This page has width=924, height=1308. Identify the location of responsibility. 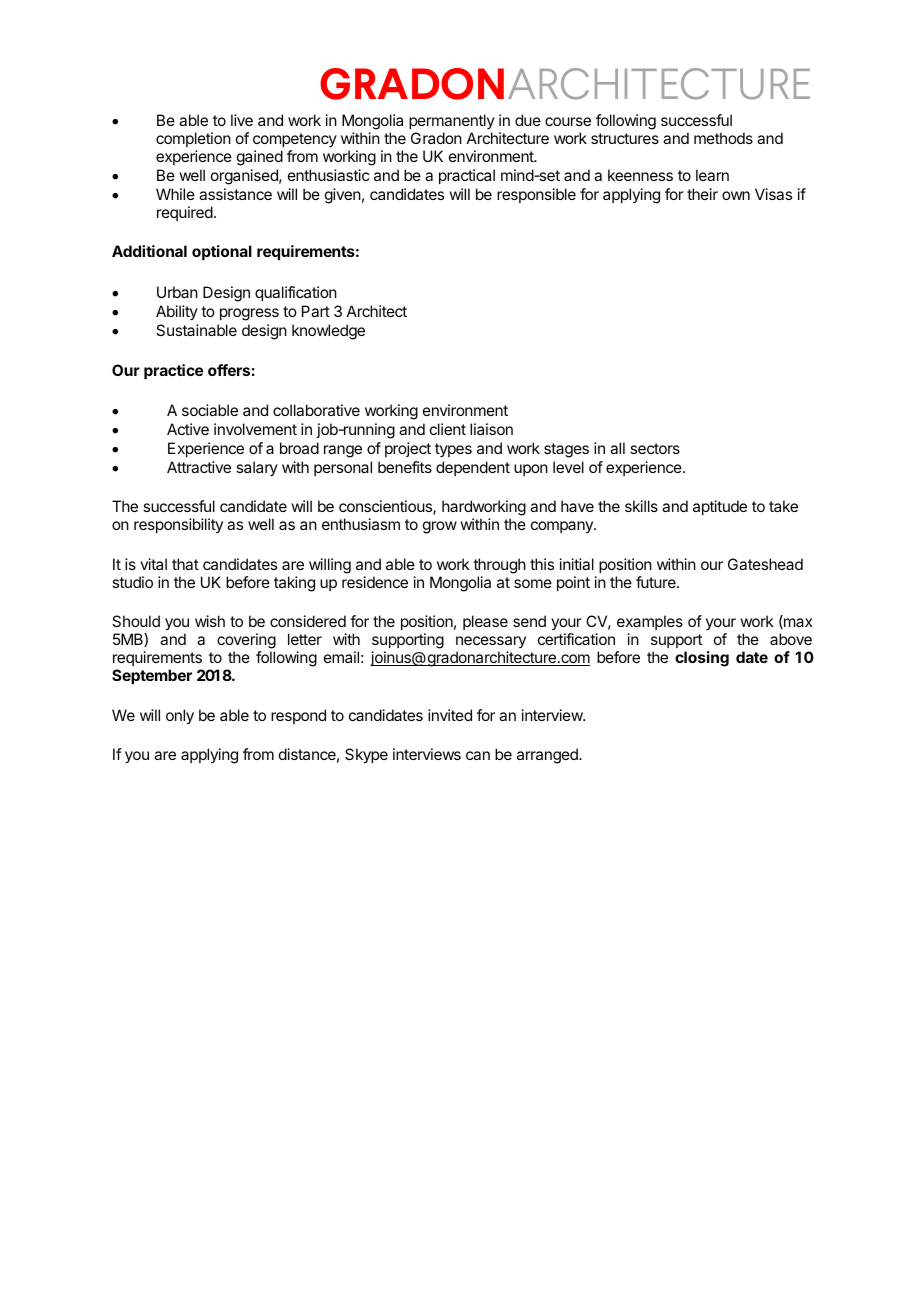
(178, 525).
